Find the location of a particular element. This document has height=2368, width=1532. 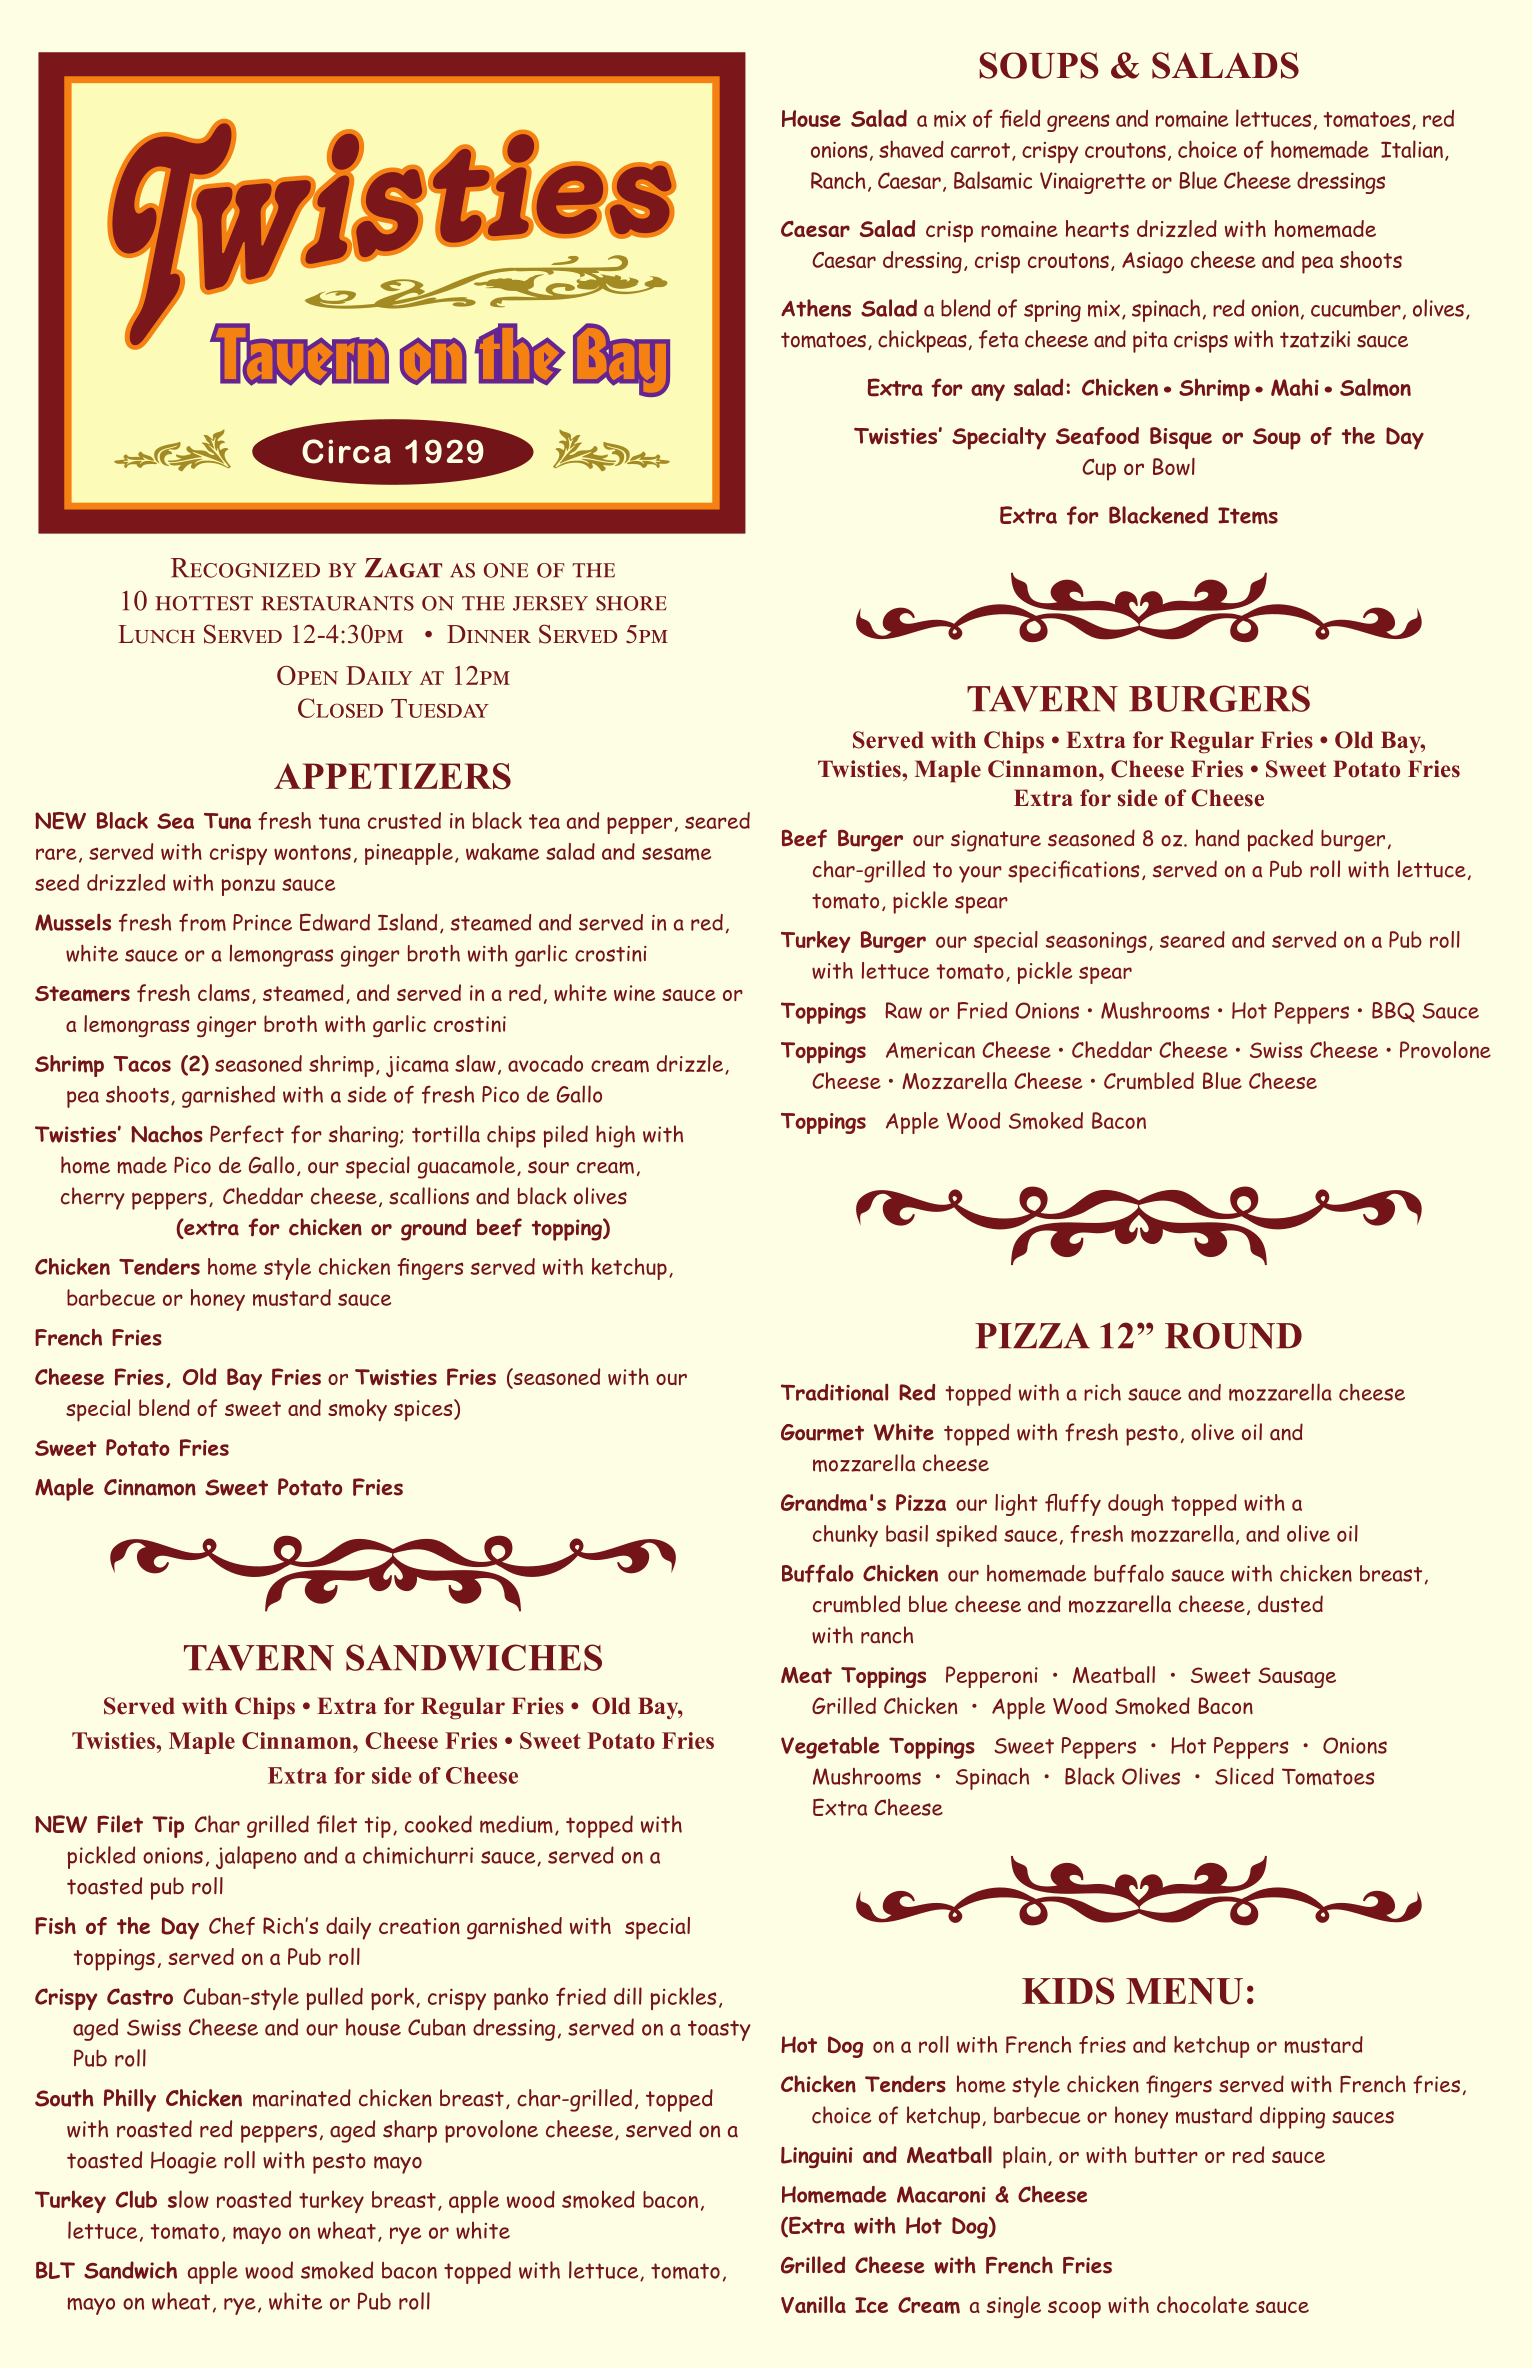

Circa is located at coordinates (346, 451).
